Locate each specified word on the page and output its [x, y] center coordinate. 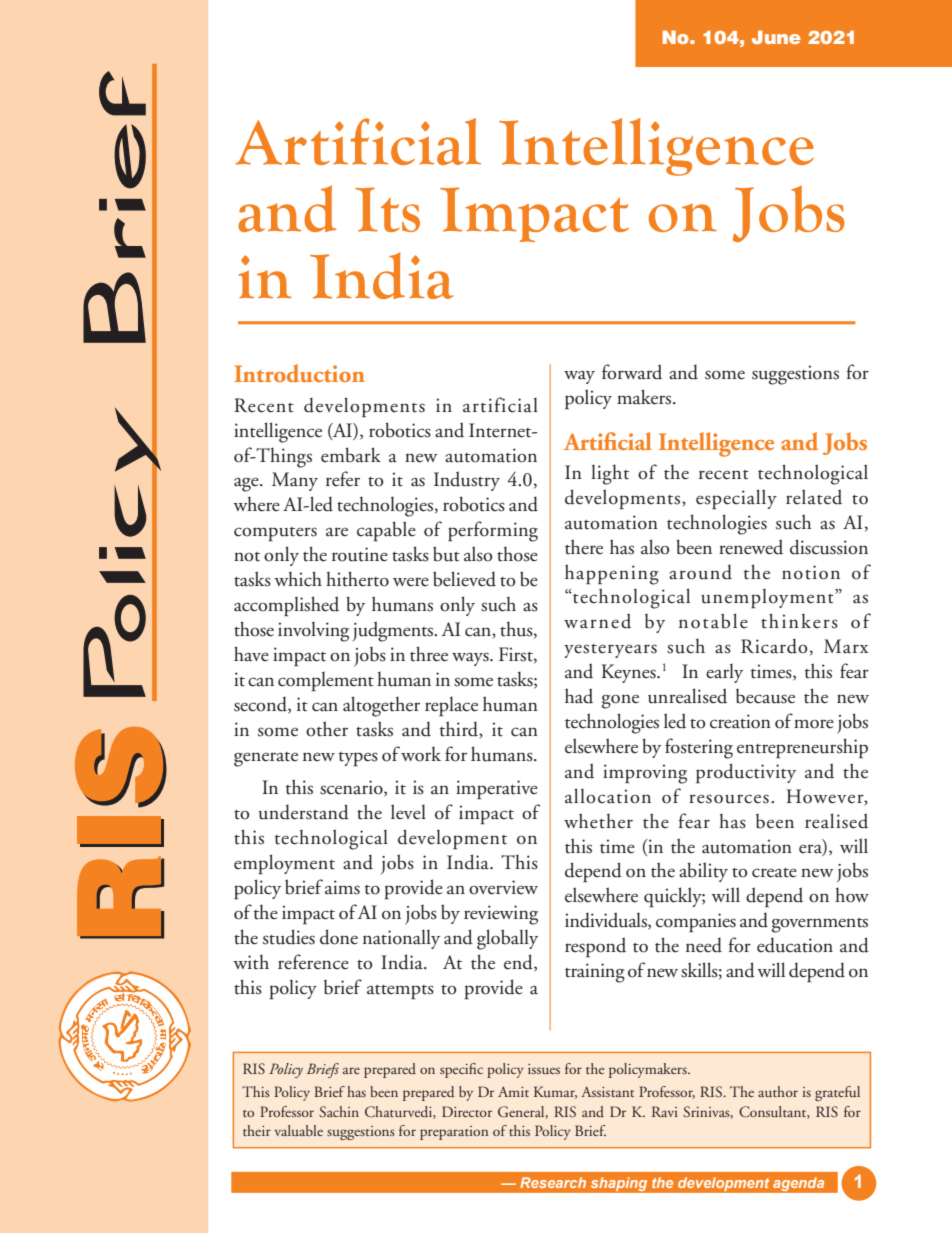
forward [632, 372]
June [776, 37]
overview [503, 887]
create [774, 873]
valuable [299, 1130]
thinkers [799, 621]
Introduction [299, 373]
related [814, 497]
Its [387, 209]
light [610, 474]
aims [342, 887]
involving [313, 631]
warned [597, 621]
